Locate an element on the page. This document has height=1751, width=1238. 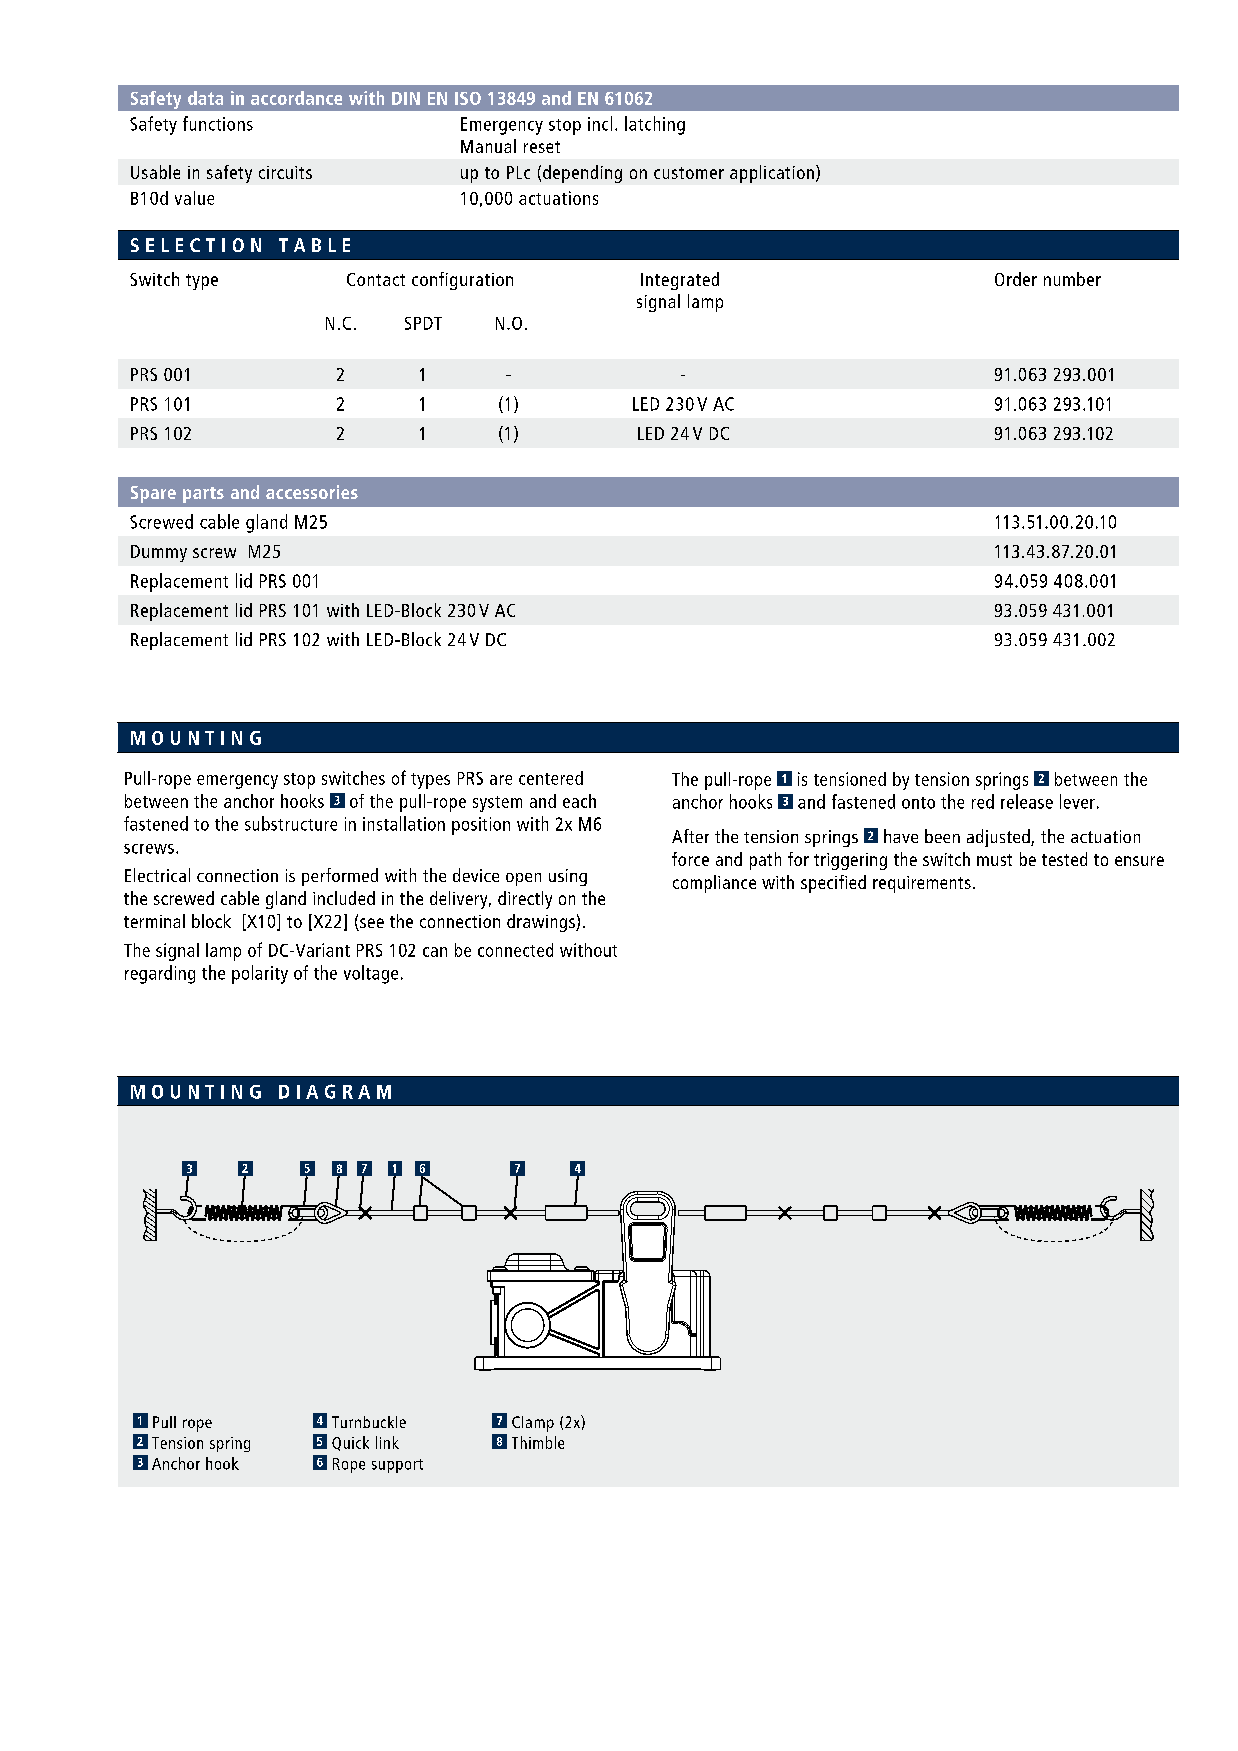
release is located at coordinates (1027, 801).
